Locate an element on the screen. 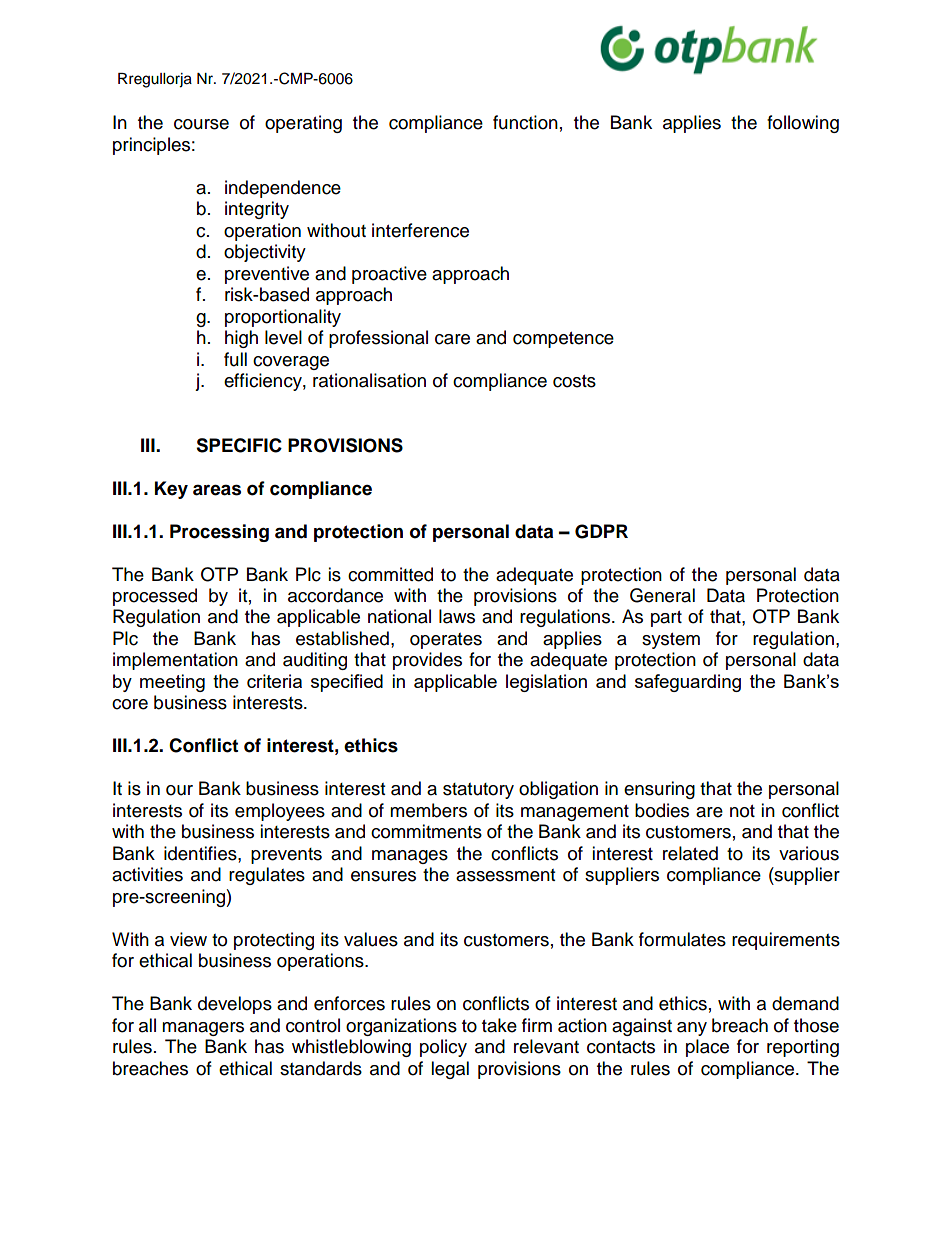 The height and width of the screenshot is (1233, 952). statutory is located at coordinates (478, 791).
